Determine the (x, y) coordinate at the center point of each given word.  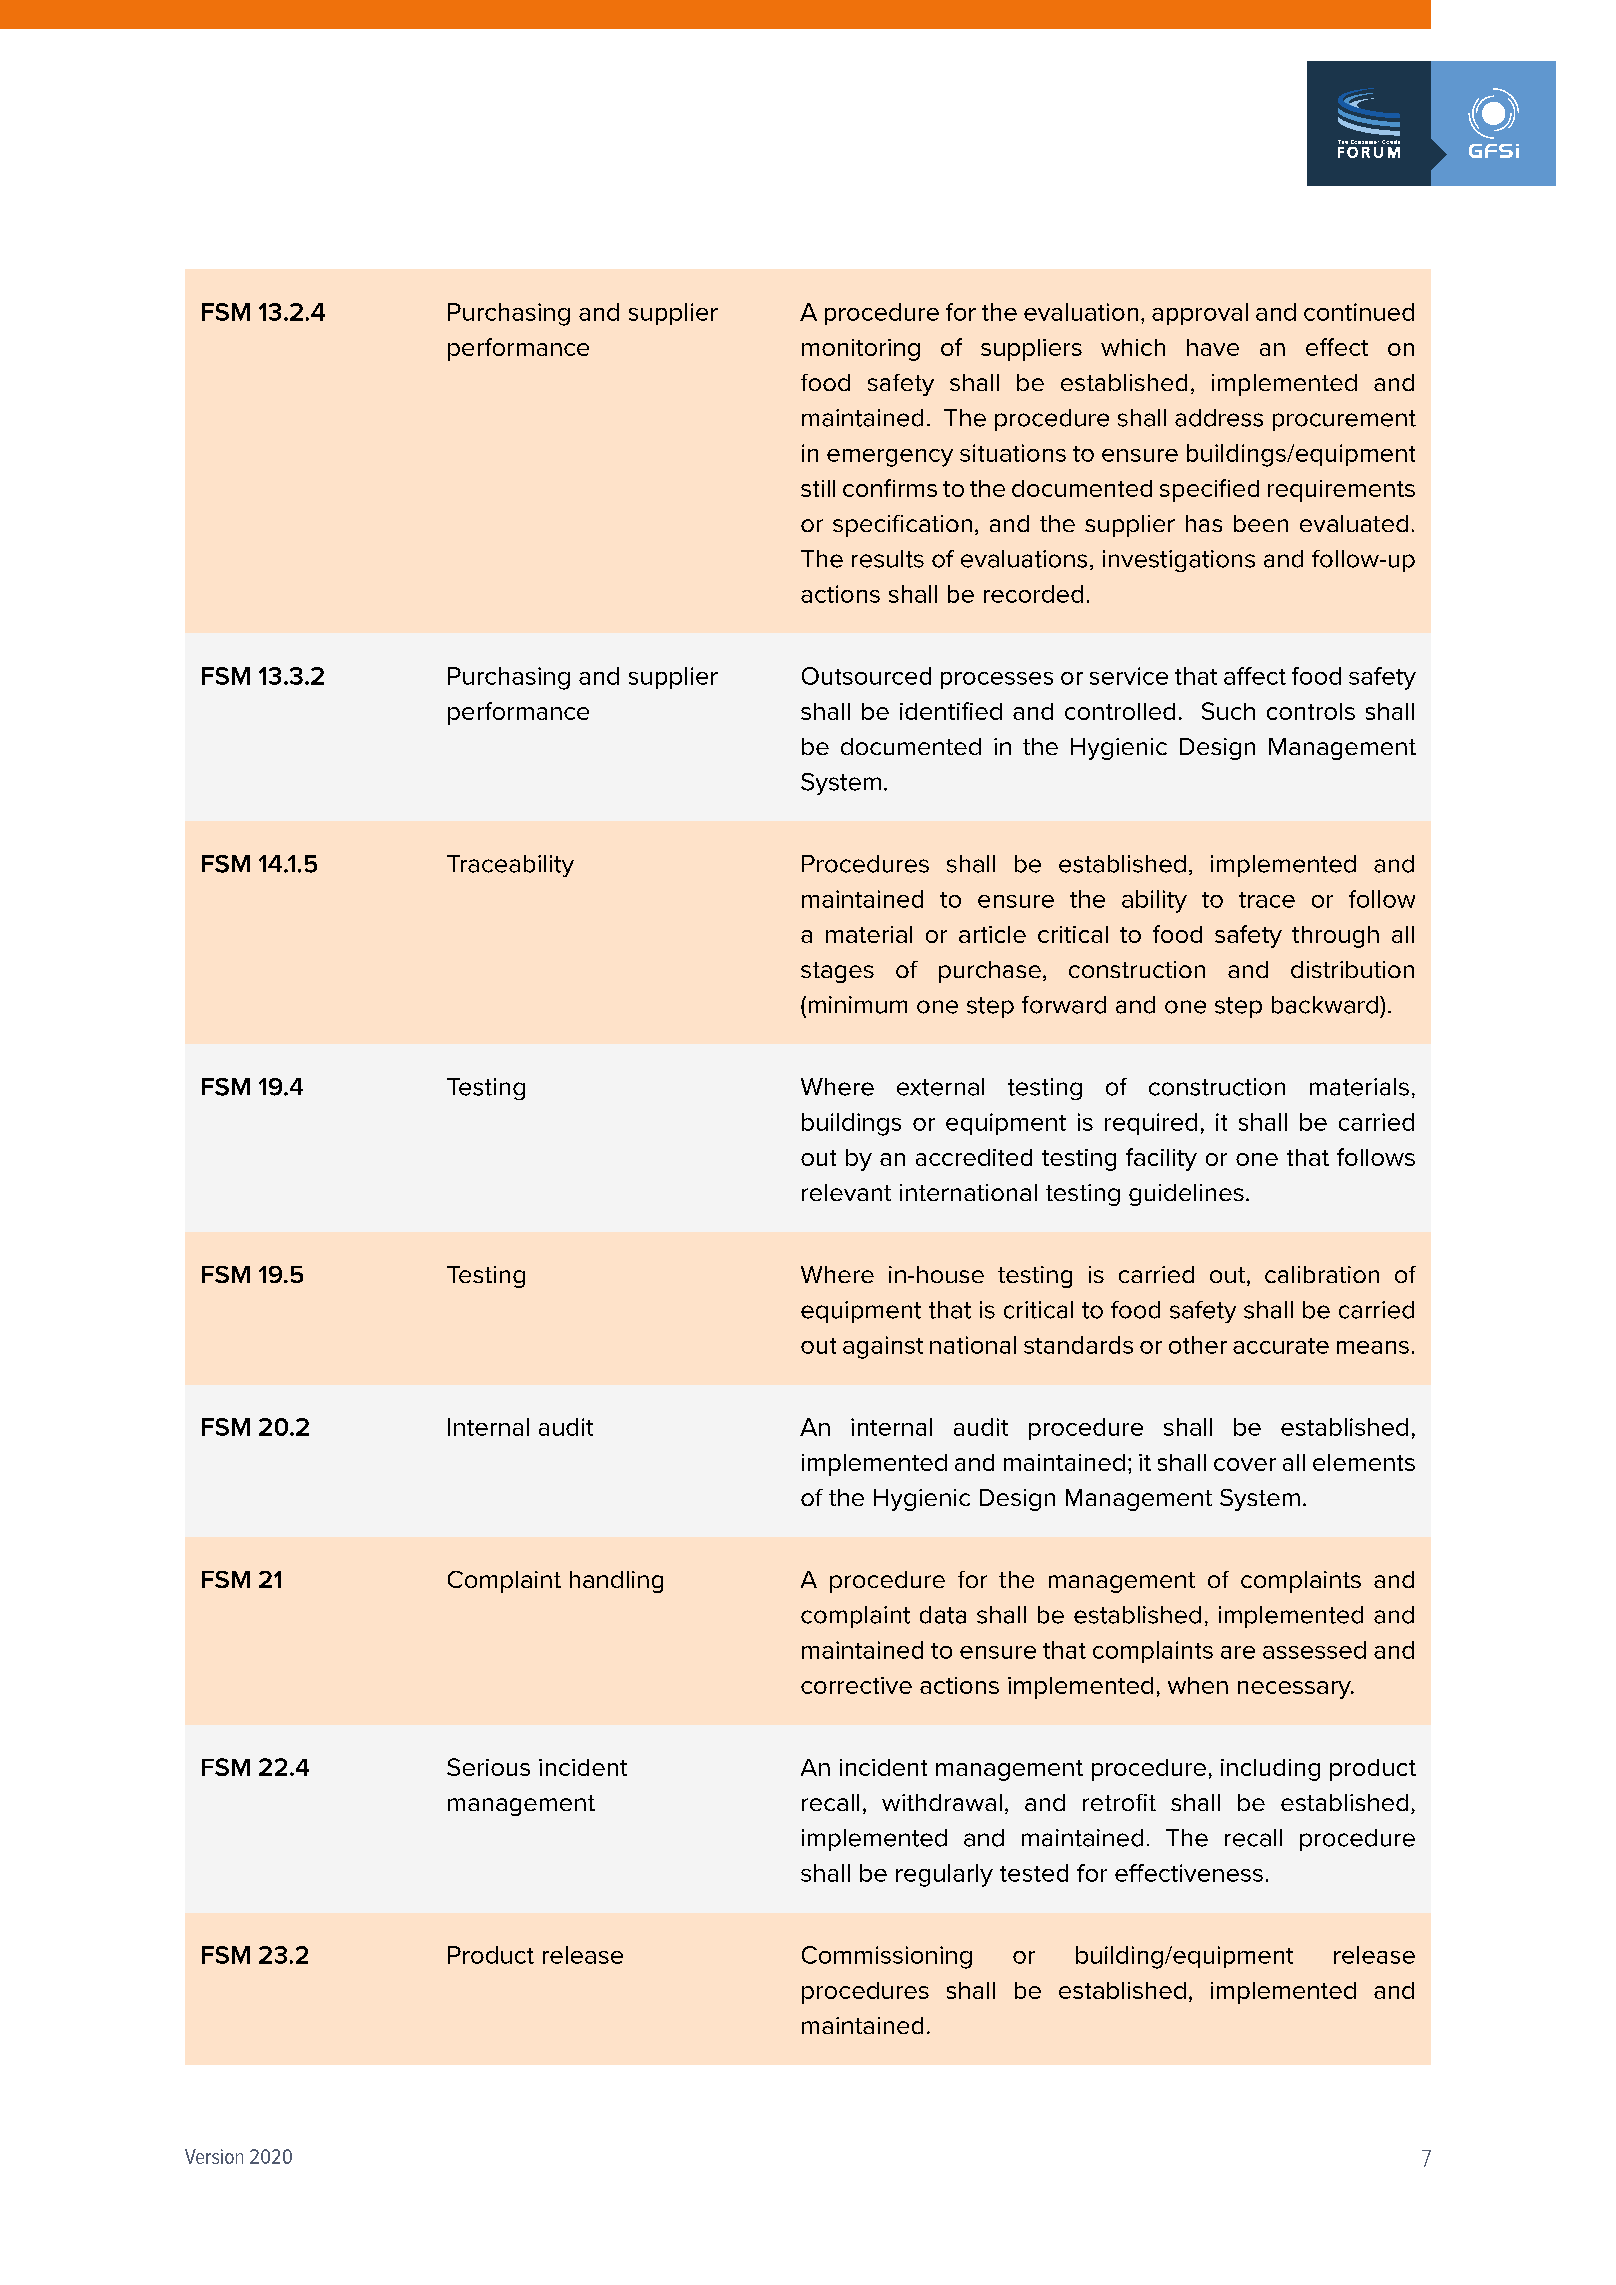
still (818, 488)
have (1213, 347)
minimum (858, 1005)
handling (616, 1582)
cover (1245, 1464)
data (943, 1615)
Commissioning (887, 1957)
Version (214, 2156)
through (1335, 937)
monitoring (861, 350)
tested (1034, 1873)
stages (837, 972)
